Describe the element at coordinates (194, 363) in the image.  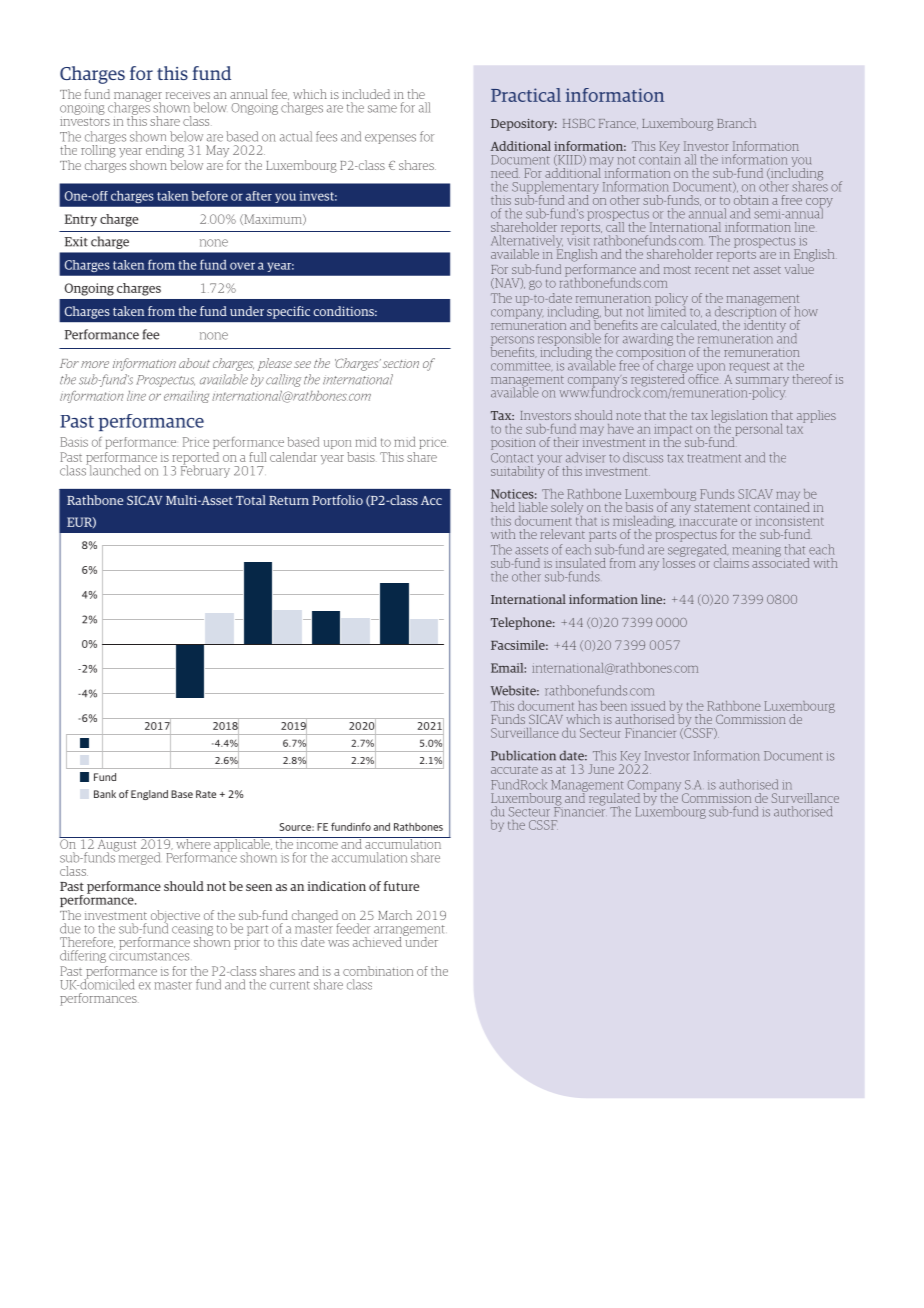
I see `about` at that location.
